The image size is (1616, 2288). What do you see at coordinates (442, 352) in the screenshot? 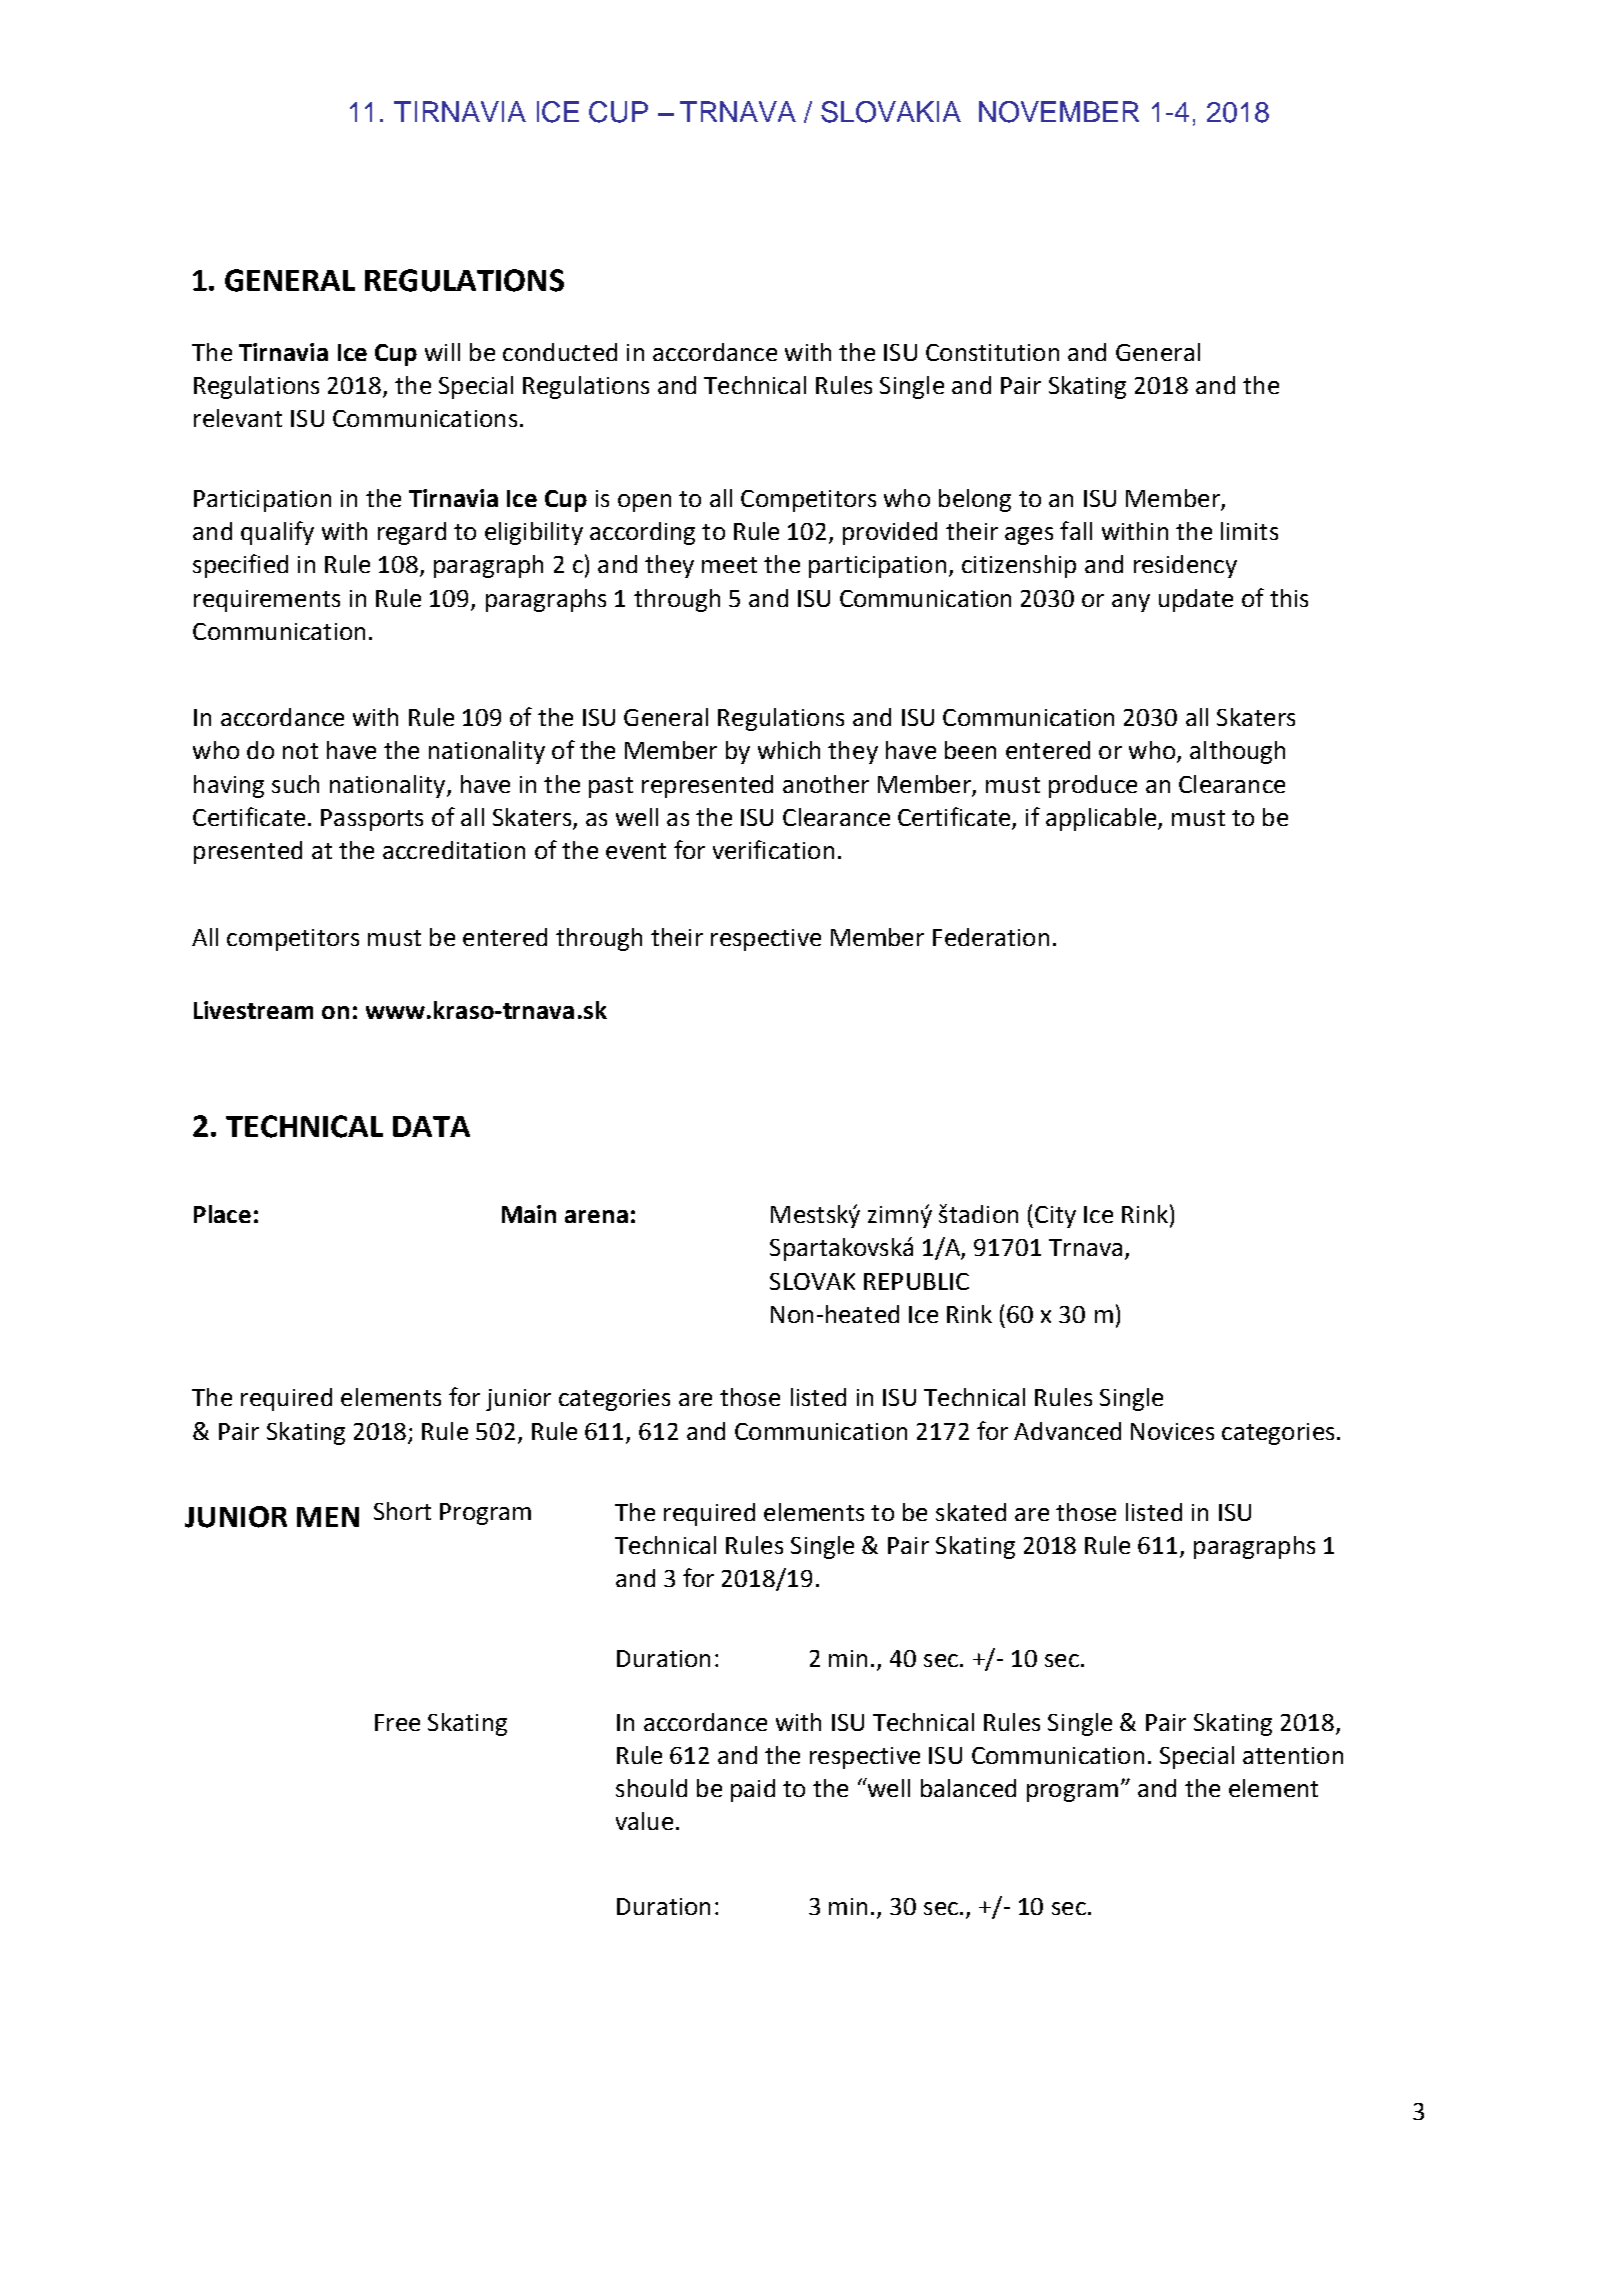
I see `will` at bounding box center [442, 352].
